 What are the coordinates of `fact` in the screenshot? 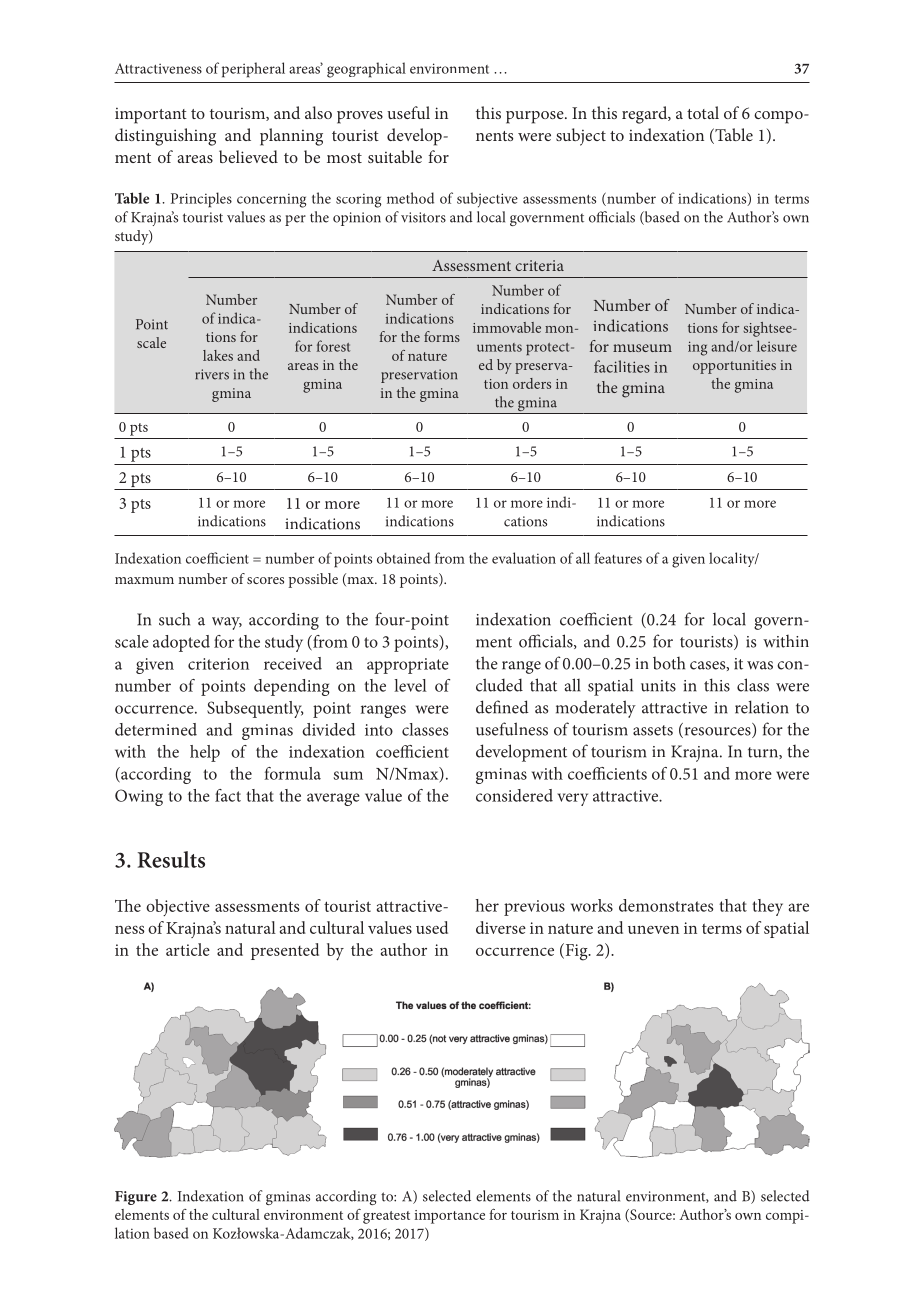 It's located at (228, 795).
